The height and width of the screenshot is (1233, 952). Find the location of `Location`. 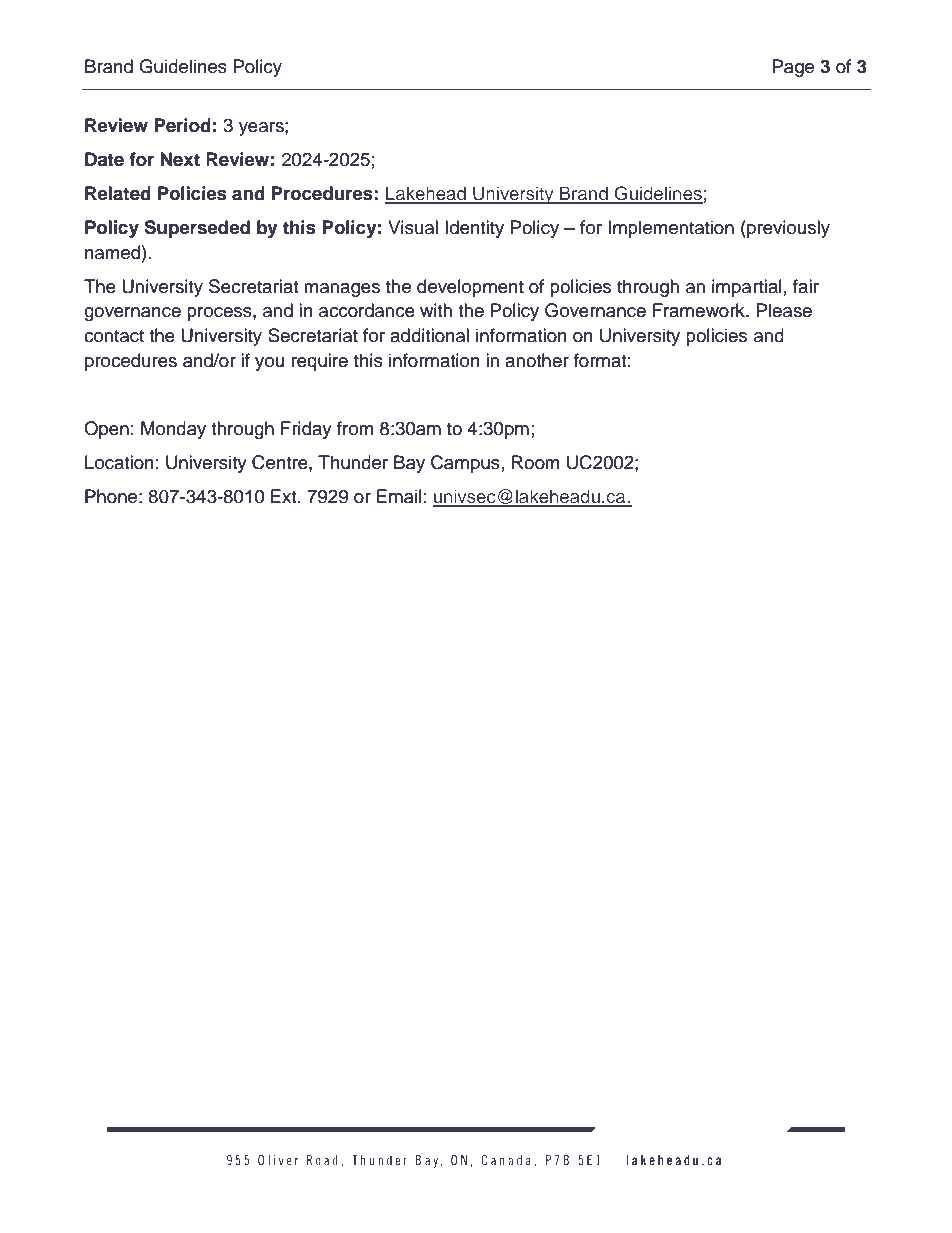

Location is located at coordinates (119, 462).
